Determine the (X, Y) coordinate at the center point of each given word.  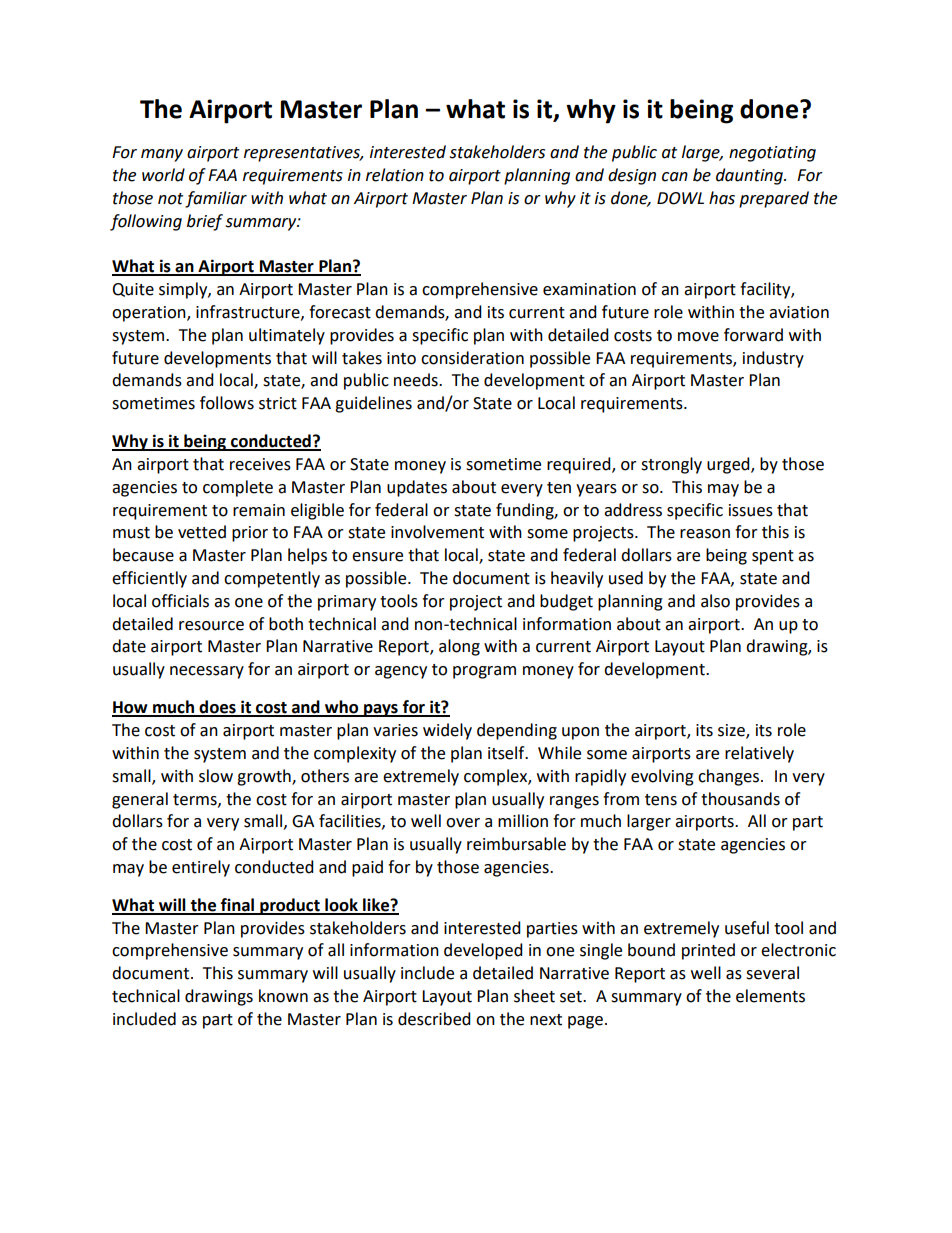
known (283, 996)
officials (180, 601)
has (722, 198)
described (434, 1019)
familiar (216, 199)
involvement (437, 532)
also (715, 601)
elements (770, 996)
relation (395, 175)
